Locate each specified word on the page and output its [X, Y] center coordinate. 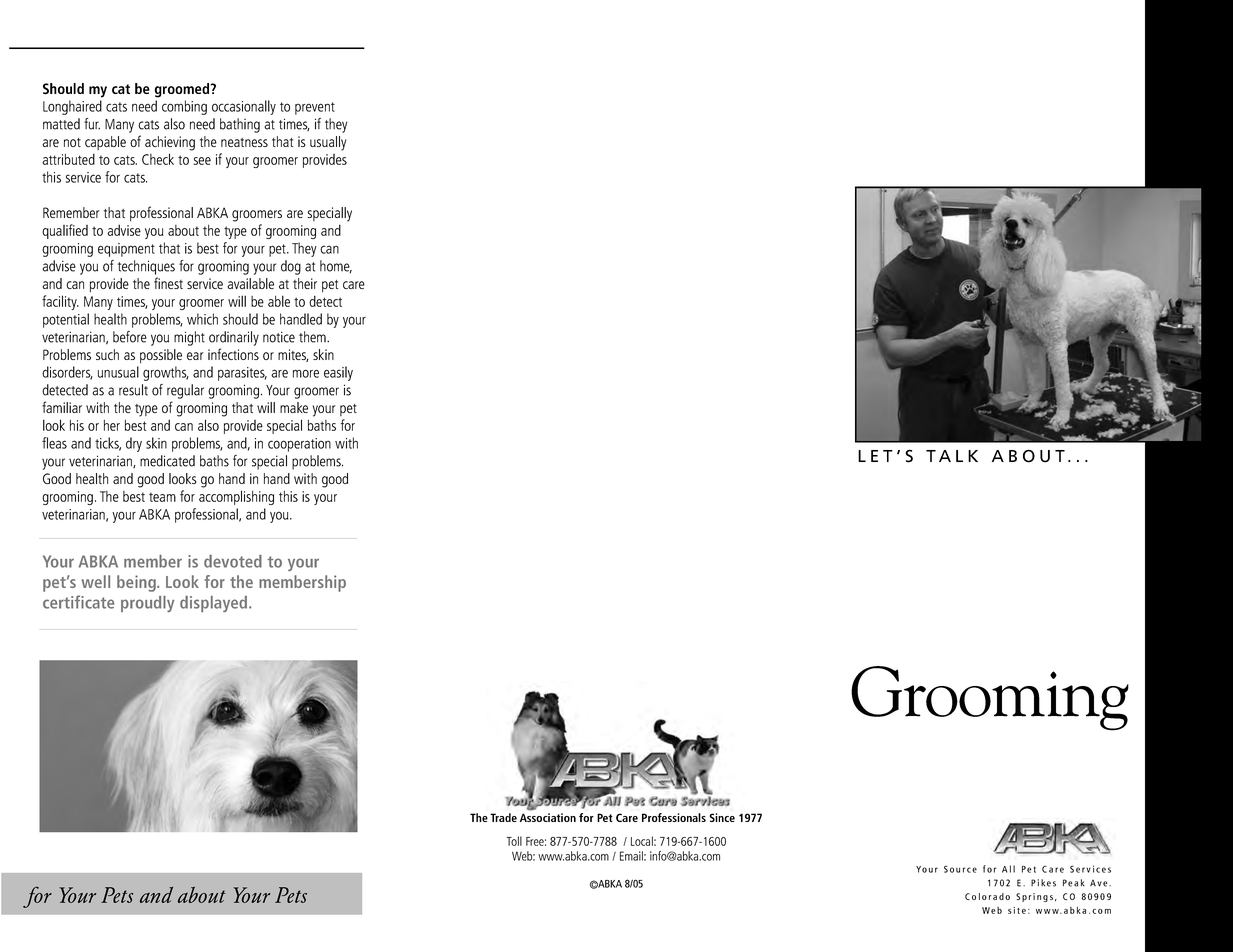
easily [338, 373]
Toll [514, 841]
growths [166, 373]
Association [548, 817]
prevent [315, 108]
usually [328, 143]
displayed [215, 604]
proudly [148, 604]
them [313, 337]
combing [184, 107]
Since [722, 817]
